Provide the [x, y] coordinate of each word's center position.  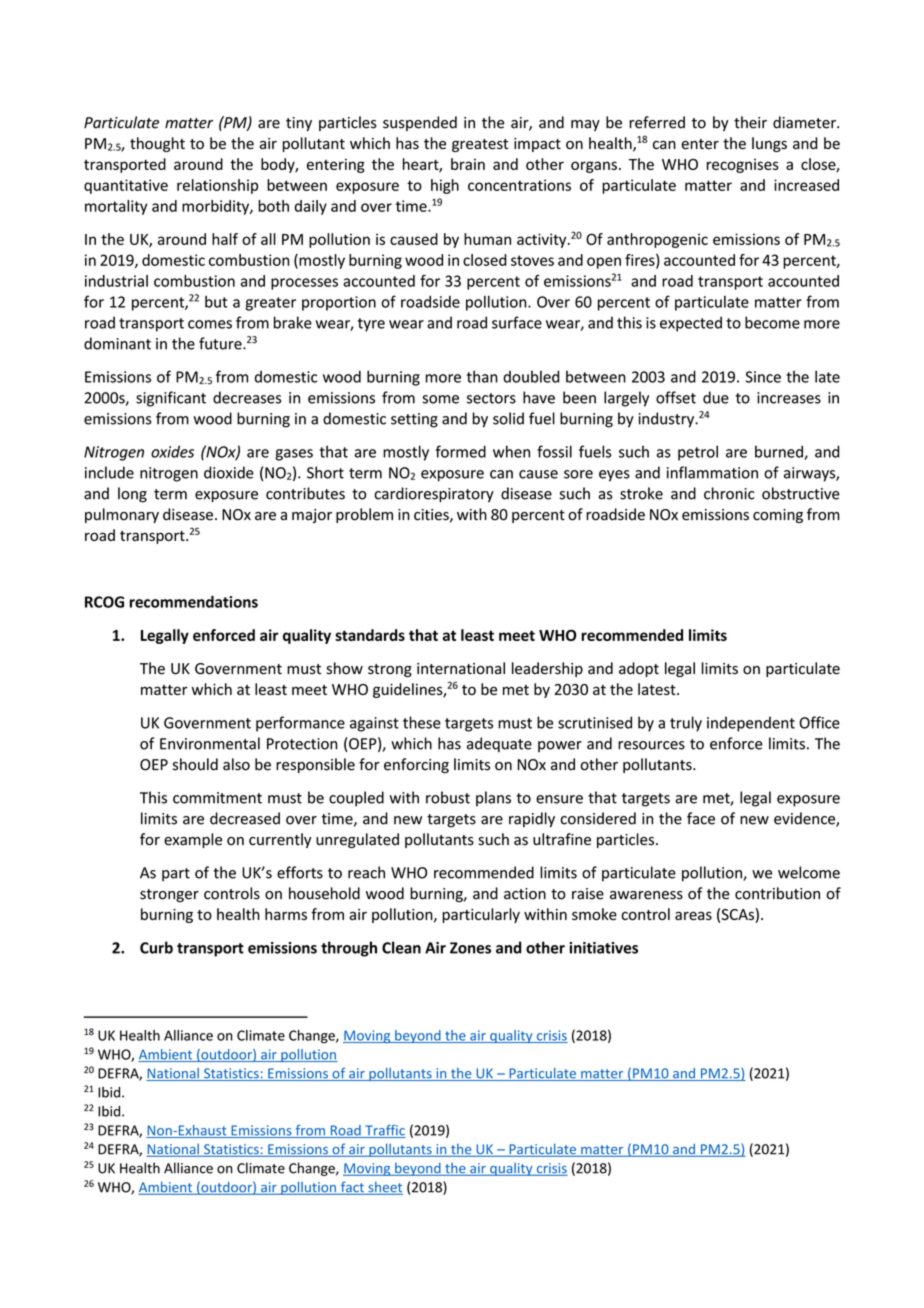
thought [157, 144]
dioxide [229, 472]
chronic [729, 493]
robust [448, 797]
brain [468, 164]
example [193, 840]
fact [352, 1188]
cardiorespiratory [434, 495]
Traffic [384, 1131]
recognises [743, 166]
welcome [809, 872]
